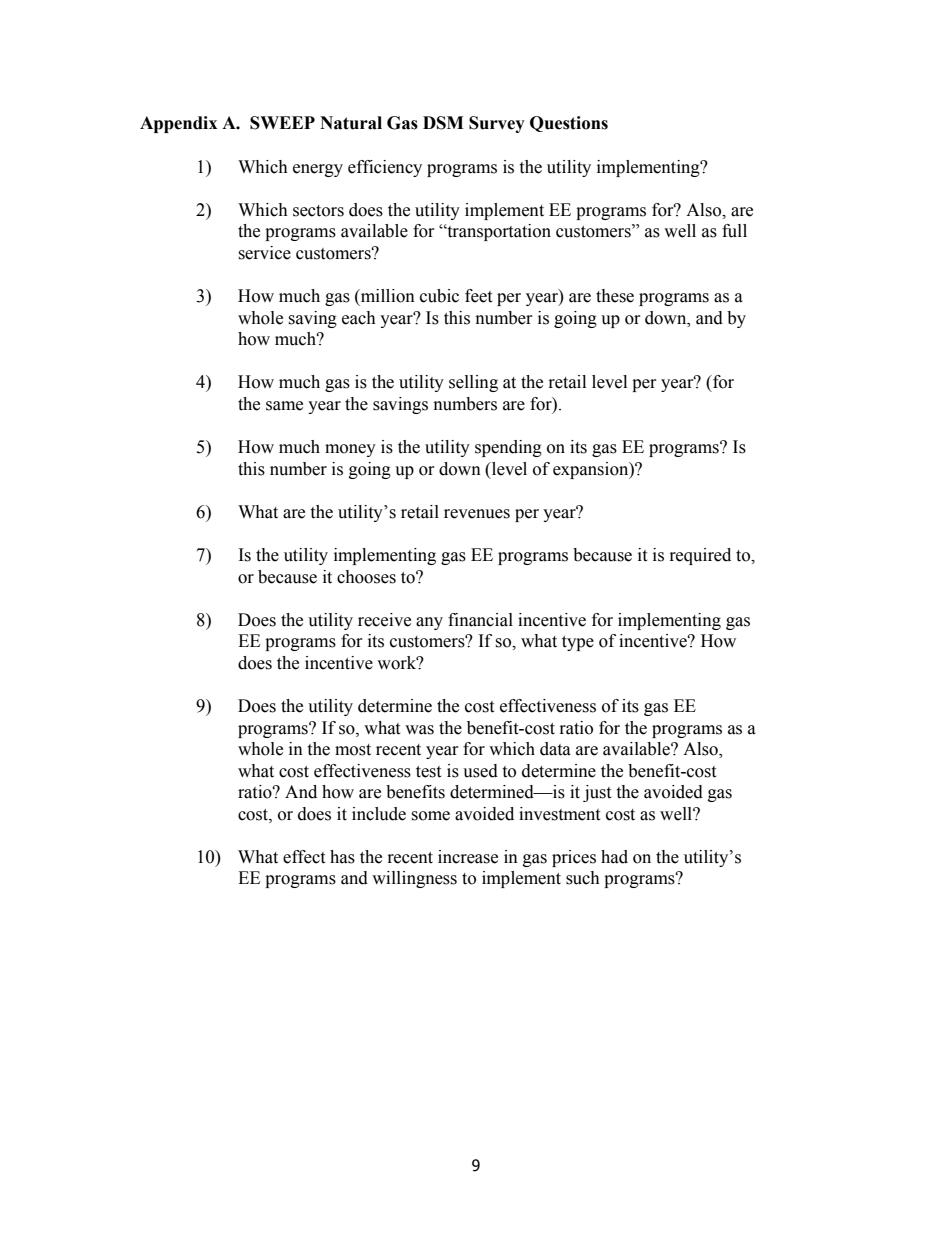 This page has height=1233, width=952. I want to click on revenues, so click(477, 514).
